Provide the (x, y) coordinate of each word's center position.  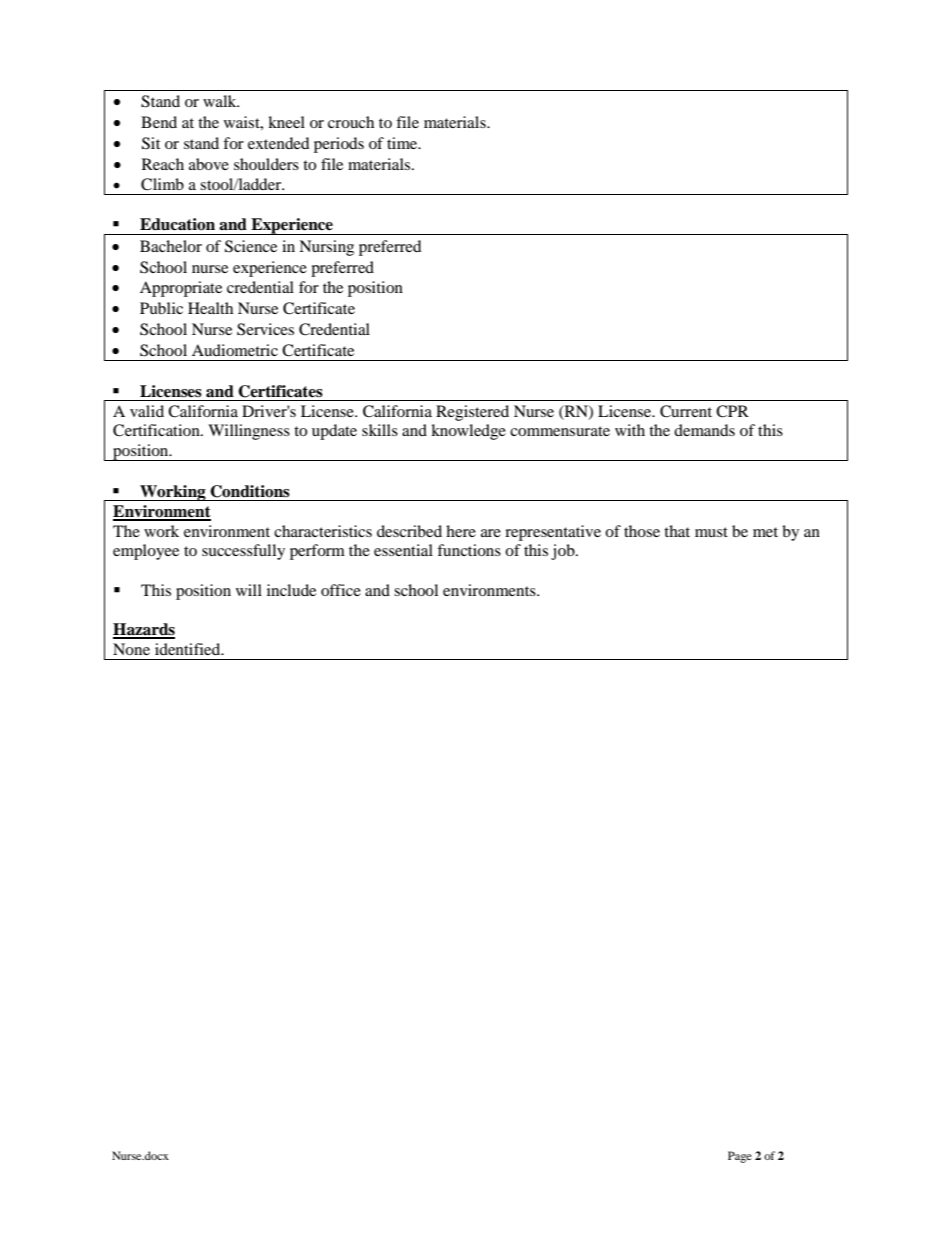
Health (210, 308)
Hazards (144, 630)
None (131, 649)
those (642, 531)
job (564, 552)
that (677, 531)
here (461, 531)
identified (189, 649)
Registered (472, 413)
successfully (243, 552)
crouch (351, 122)
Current (686, 411)
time (403, 143)
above (209, 164)
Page (740, 1157)
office (341, 590)
